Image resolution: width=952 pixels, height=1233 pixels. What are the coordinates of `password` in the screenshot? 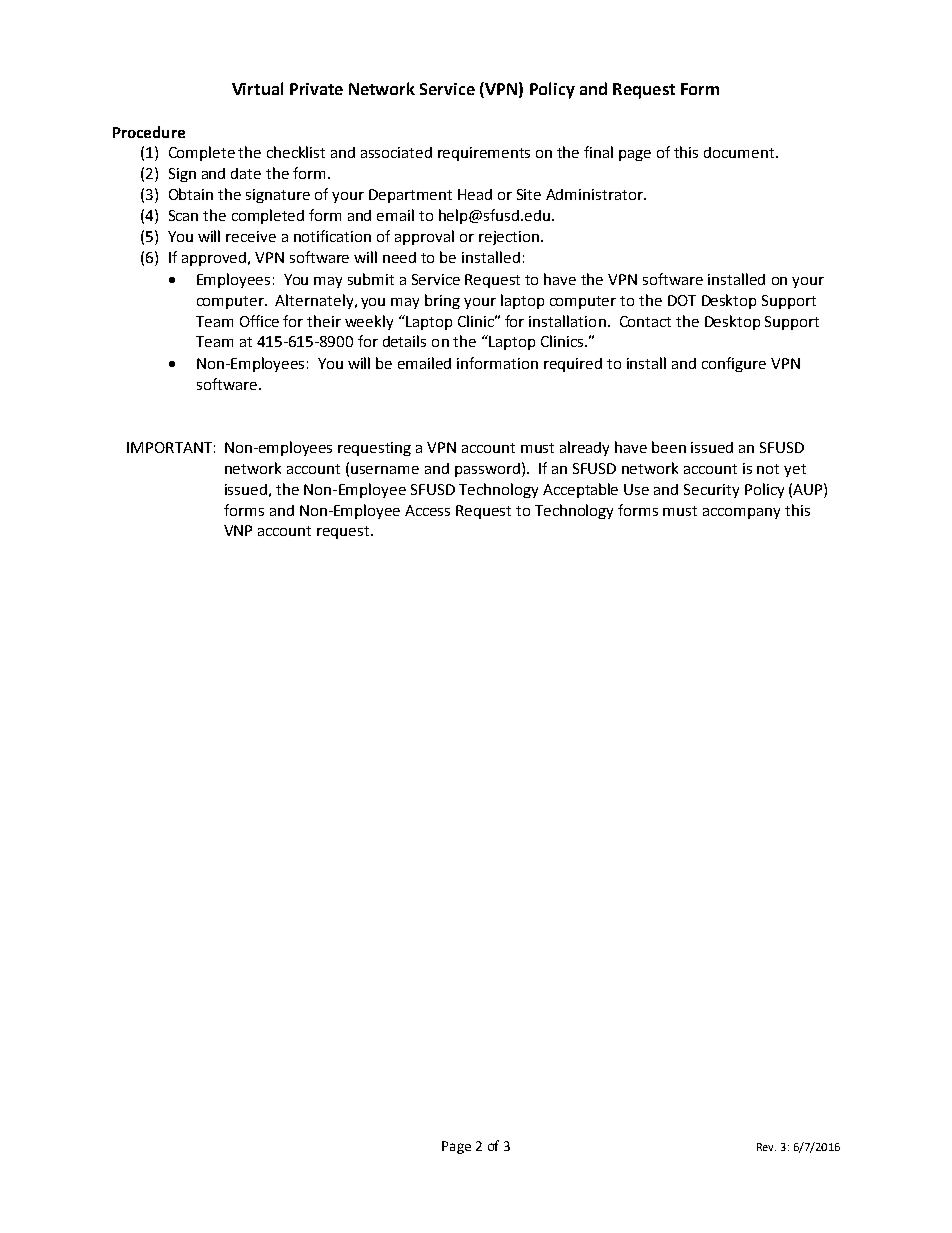 It's located at (487, 470).
